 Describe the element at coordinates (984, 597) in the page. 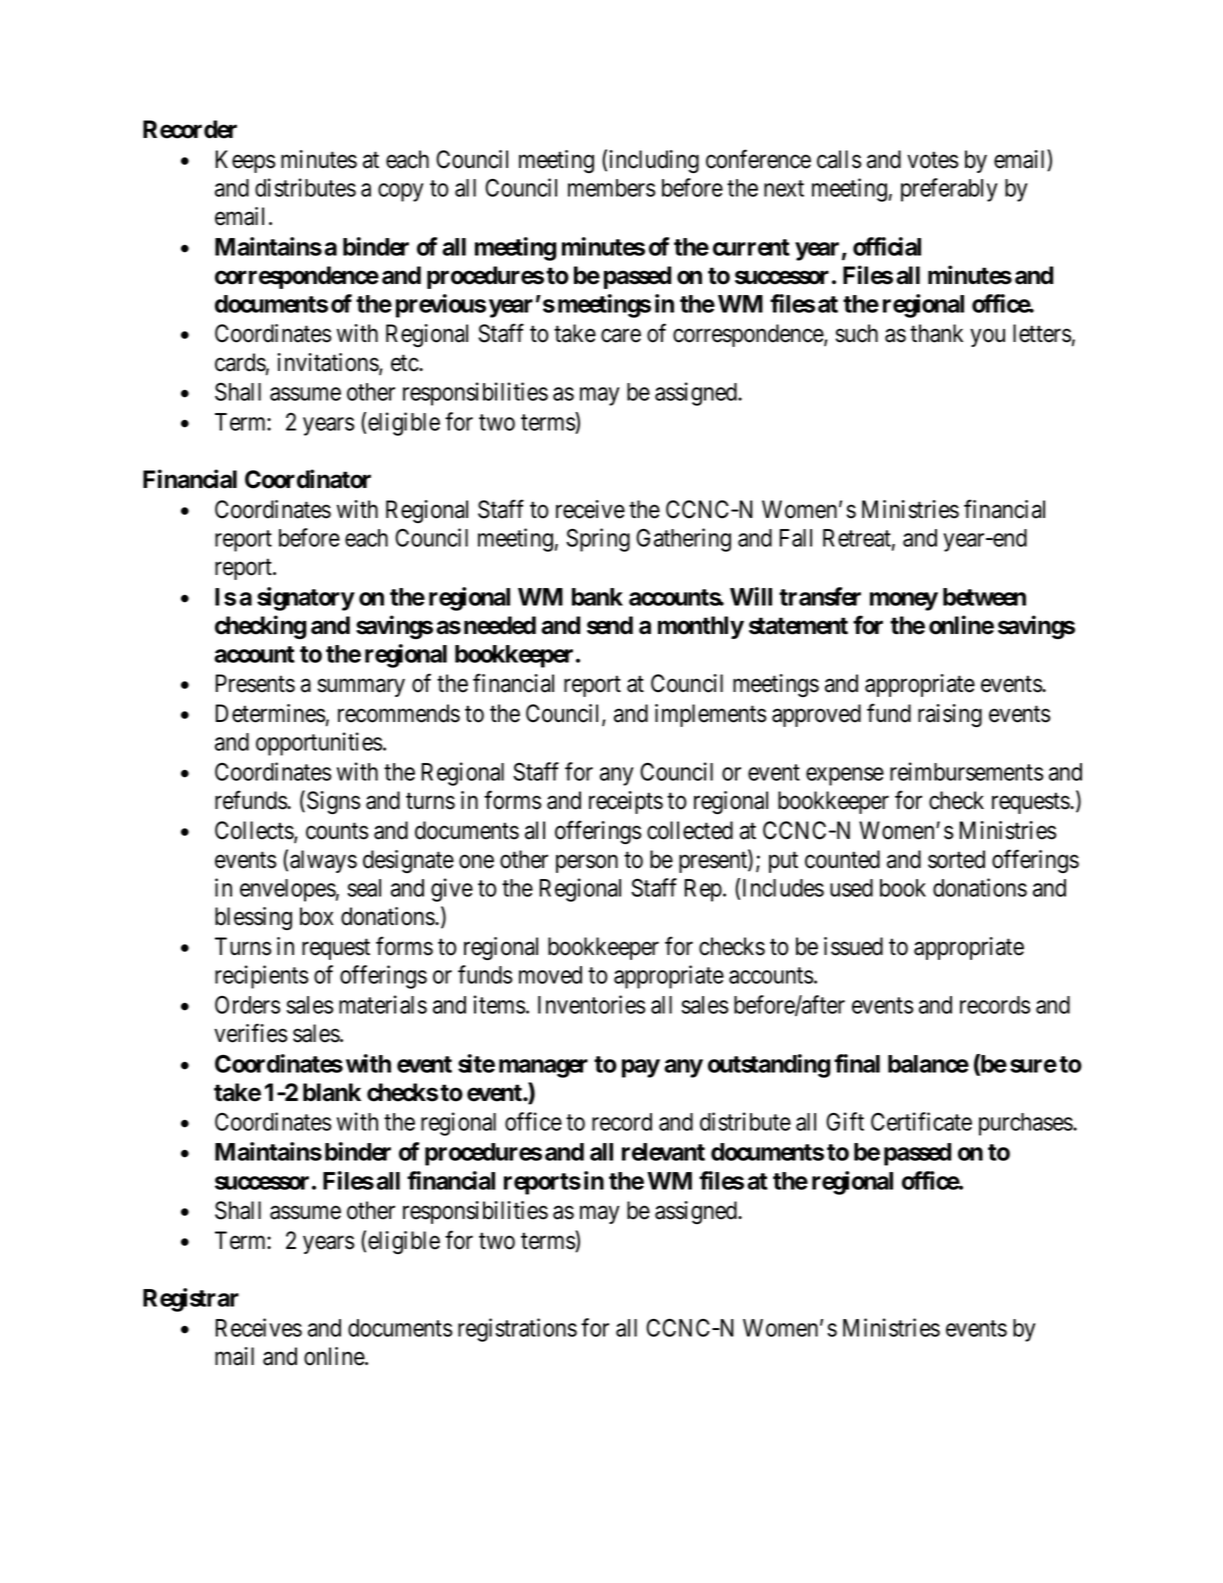

I see `between` at that location.
